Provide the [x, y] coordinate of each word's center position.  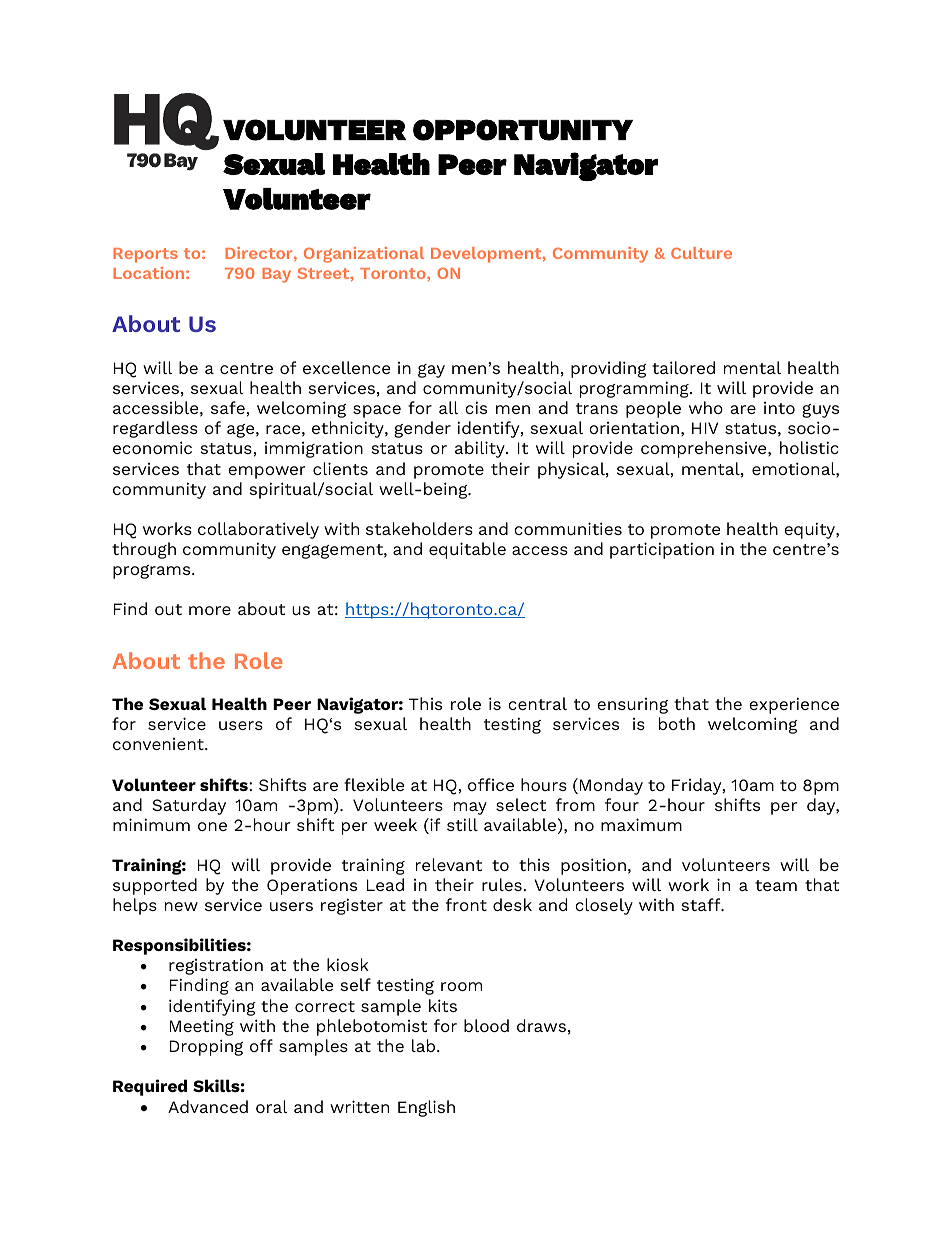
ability [481, 449]
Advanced [208, 1106]
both [677, 723]
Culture [701, 253]
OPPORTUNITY [523, 130]
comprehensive [705, 449]
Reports [145, 255]
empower [266, 472]
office [491, 784]
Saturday [189, 806]
